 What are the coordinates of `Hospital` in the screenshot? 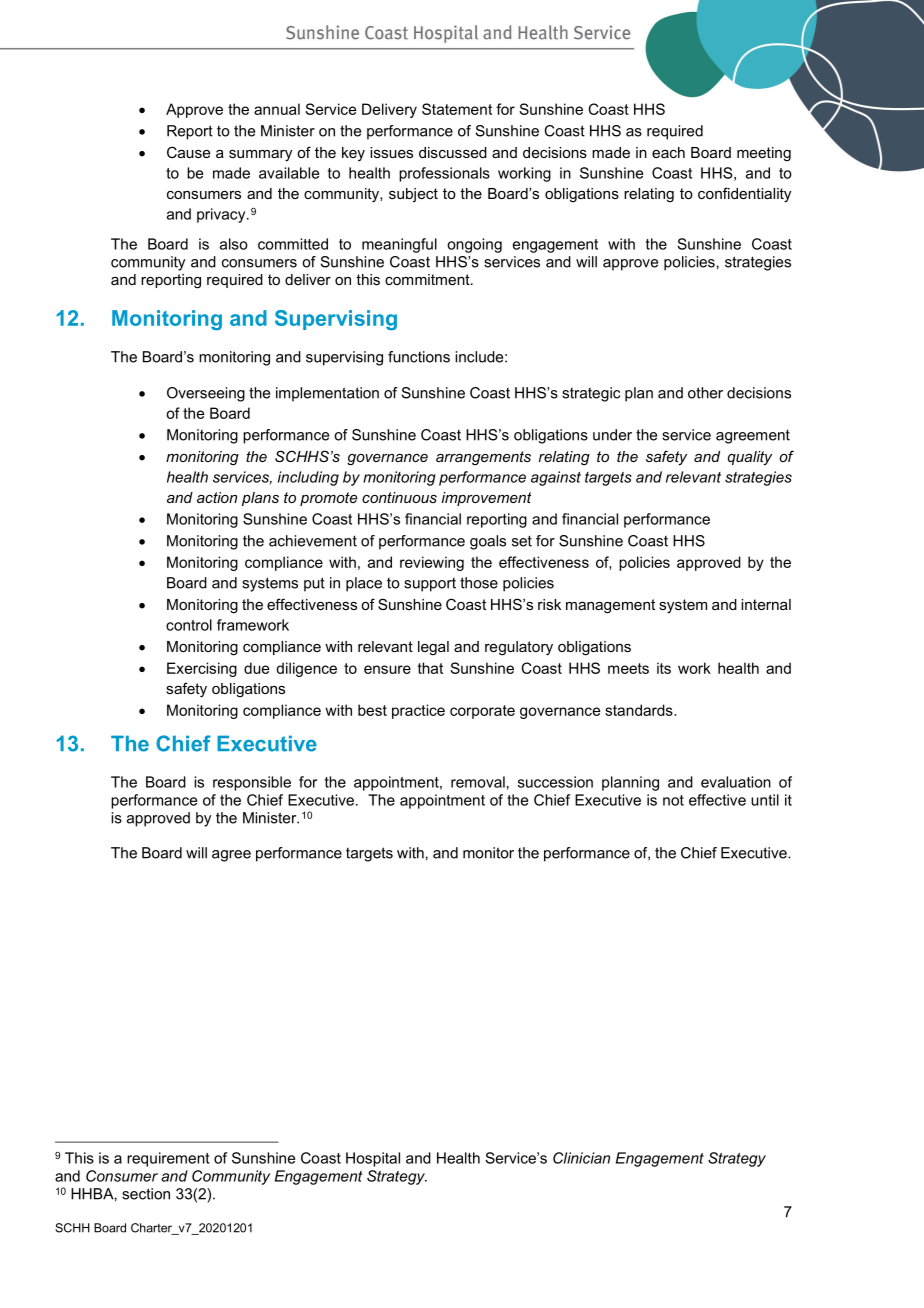 It's located at (373, 1159).
